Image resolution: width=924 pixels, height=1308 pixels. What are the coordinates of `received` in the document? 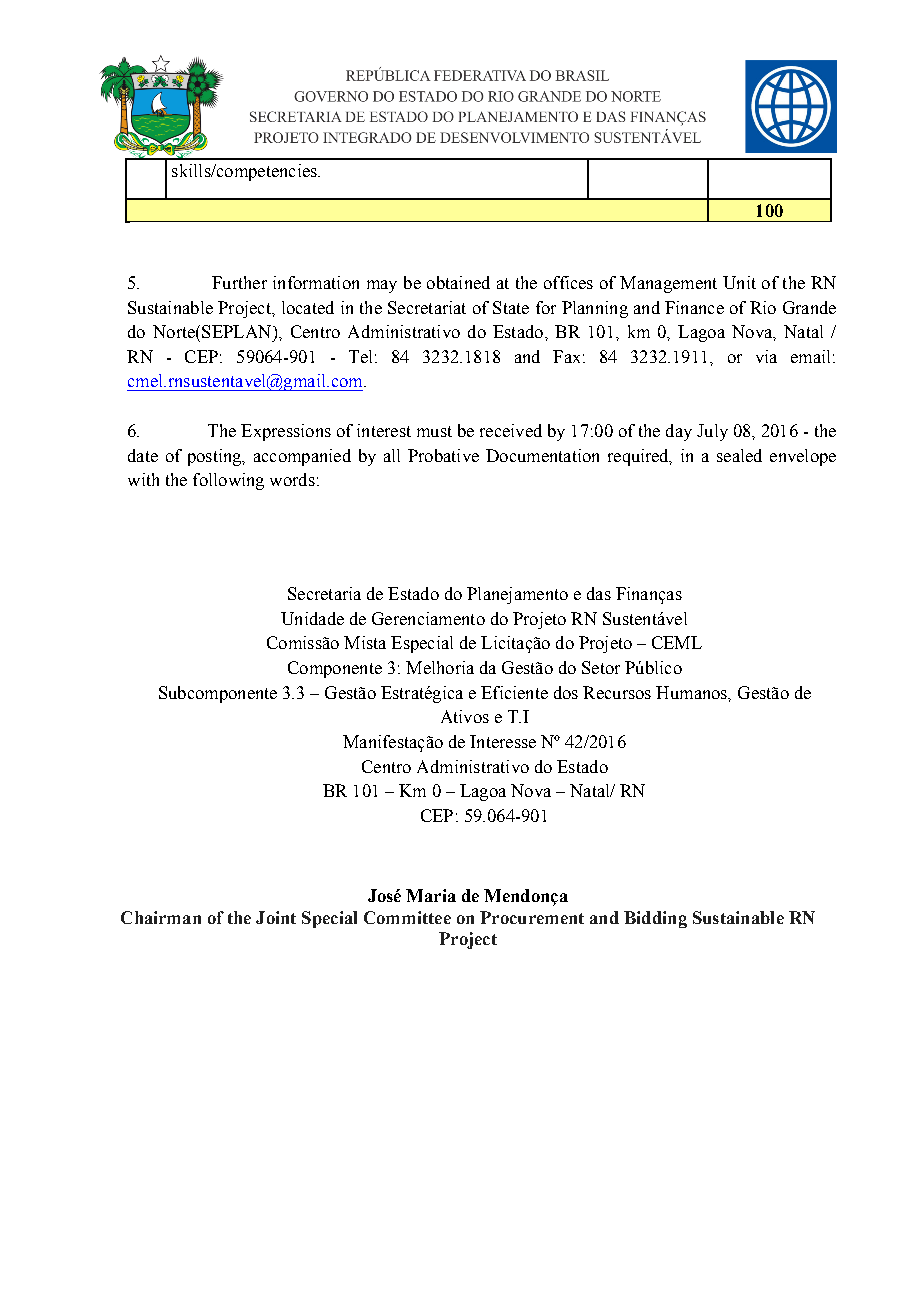 It's located at (511, 430).
